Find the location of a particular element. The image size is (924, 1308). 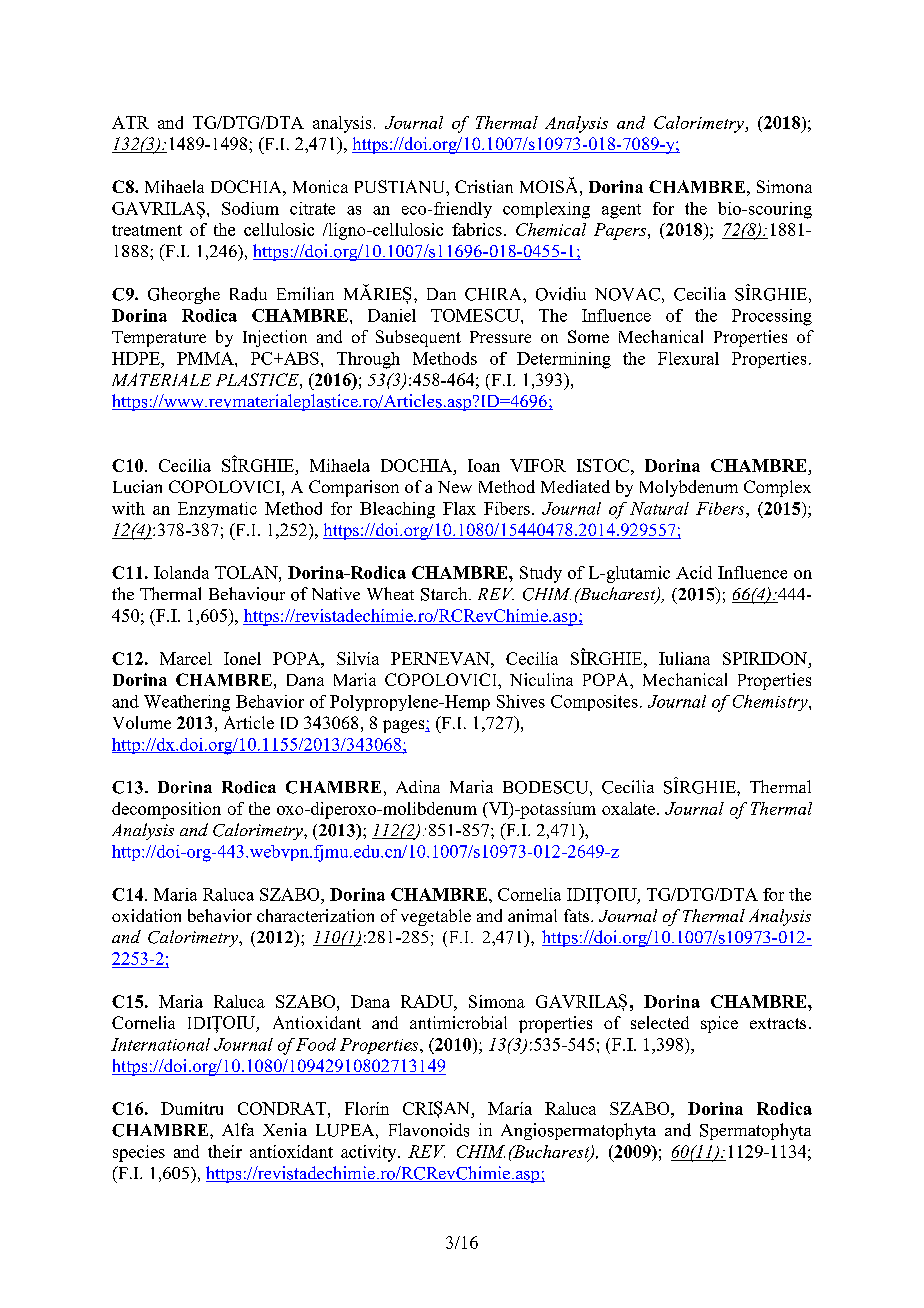

PMMA is located at coordinates (206, 358).
